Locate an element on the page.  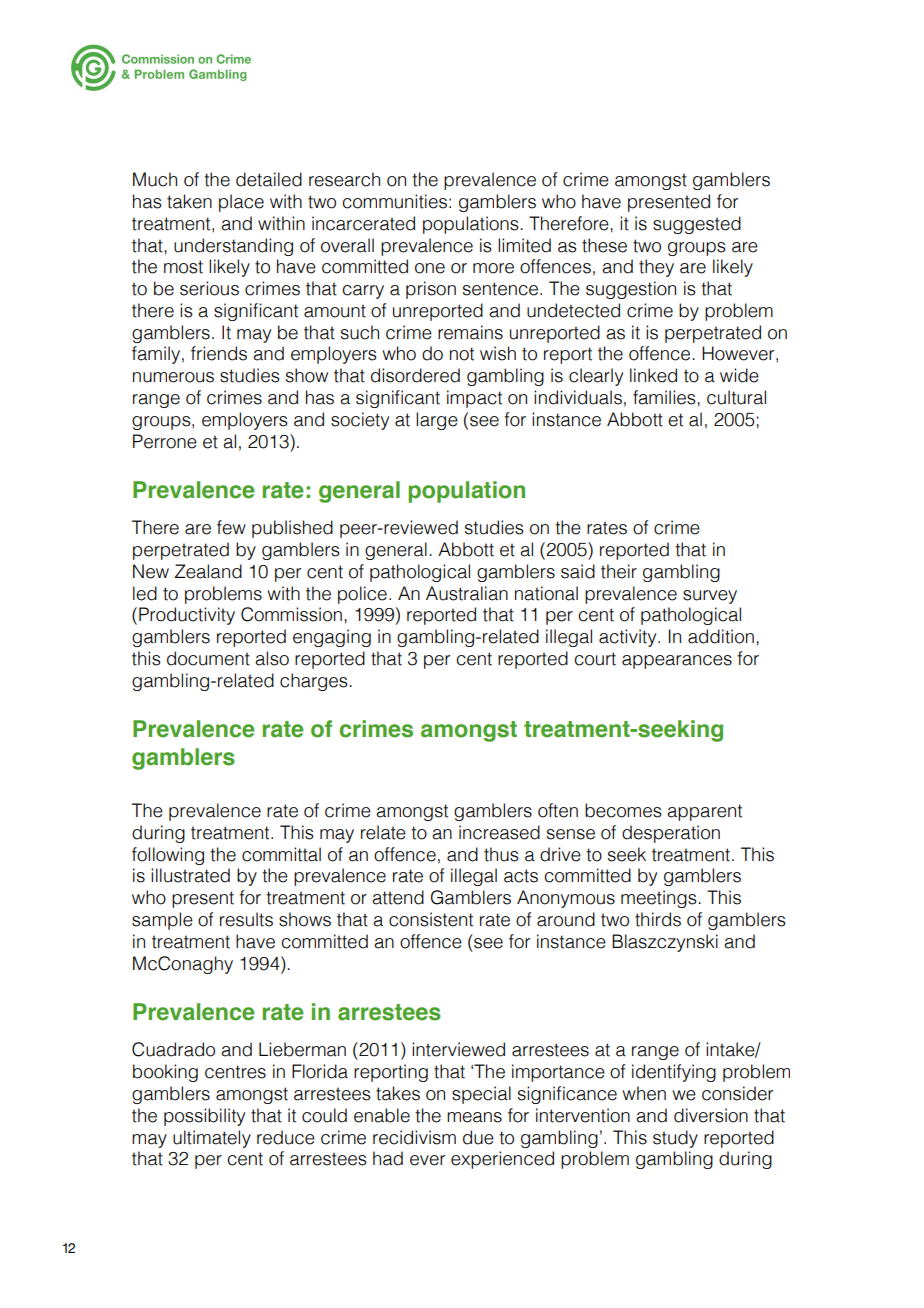
suggested is located at coordinates (697, 225).
